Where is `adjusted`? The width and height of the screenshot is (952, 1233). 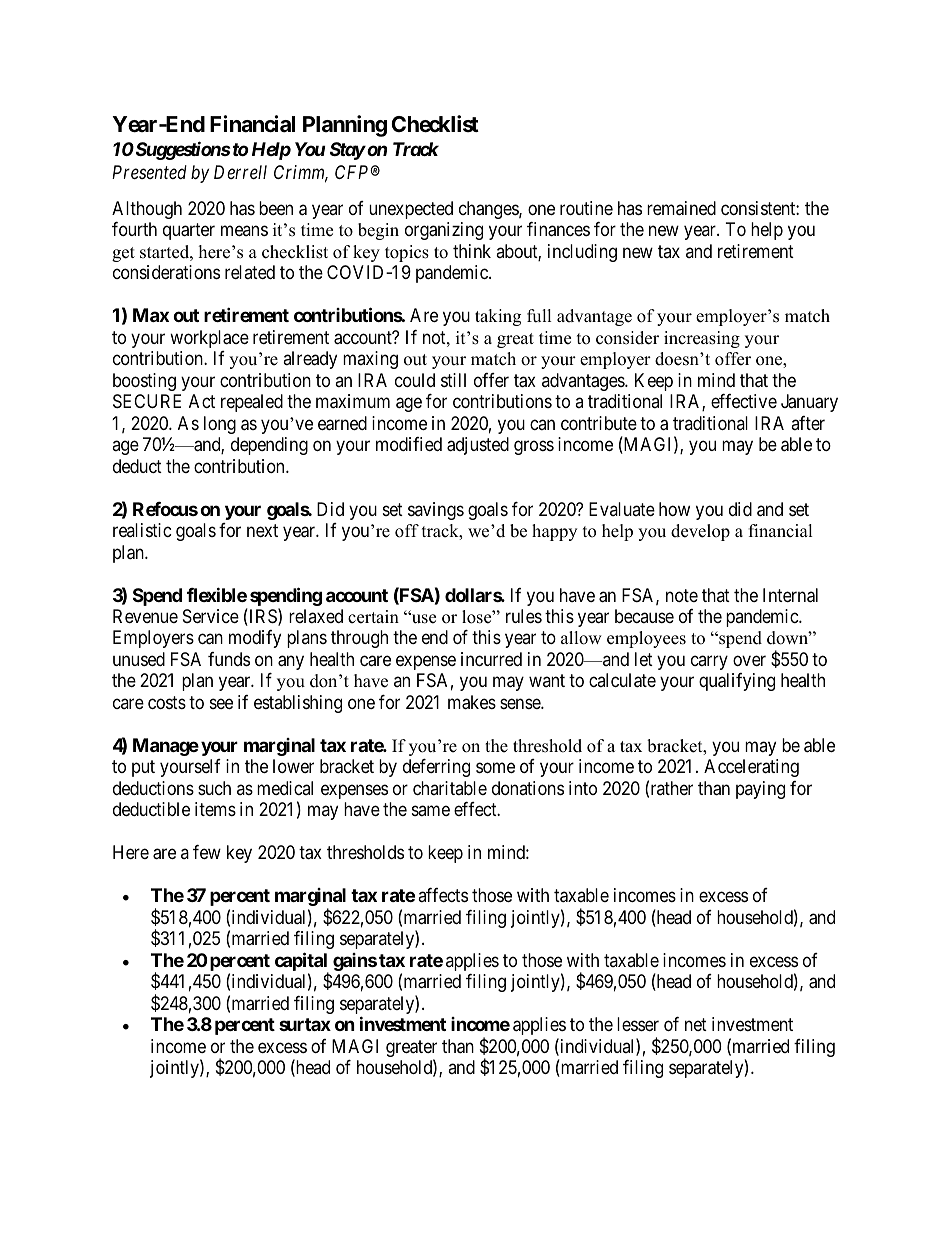
adjusted is located at coordinates (478, 446).
